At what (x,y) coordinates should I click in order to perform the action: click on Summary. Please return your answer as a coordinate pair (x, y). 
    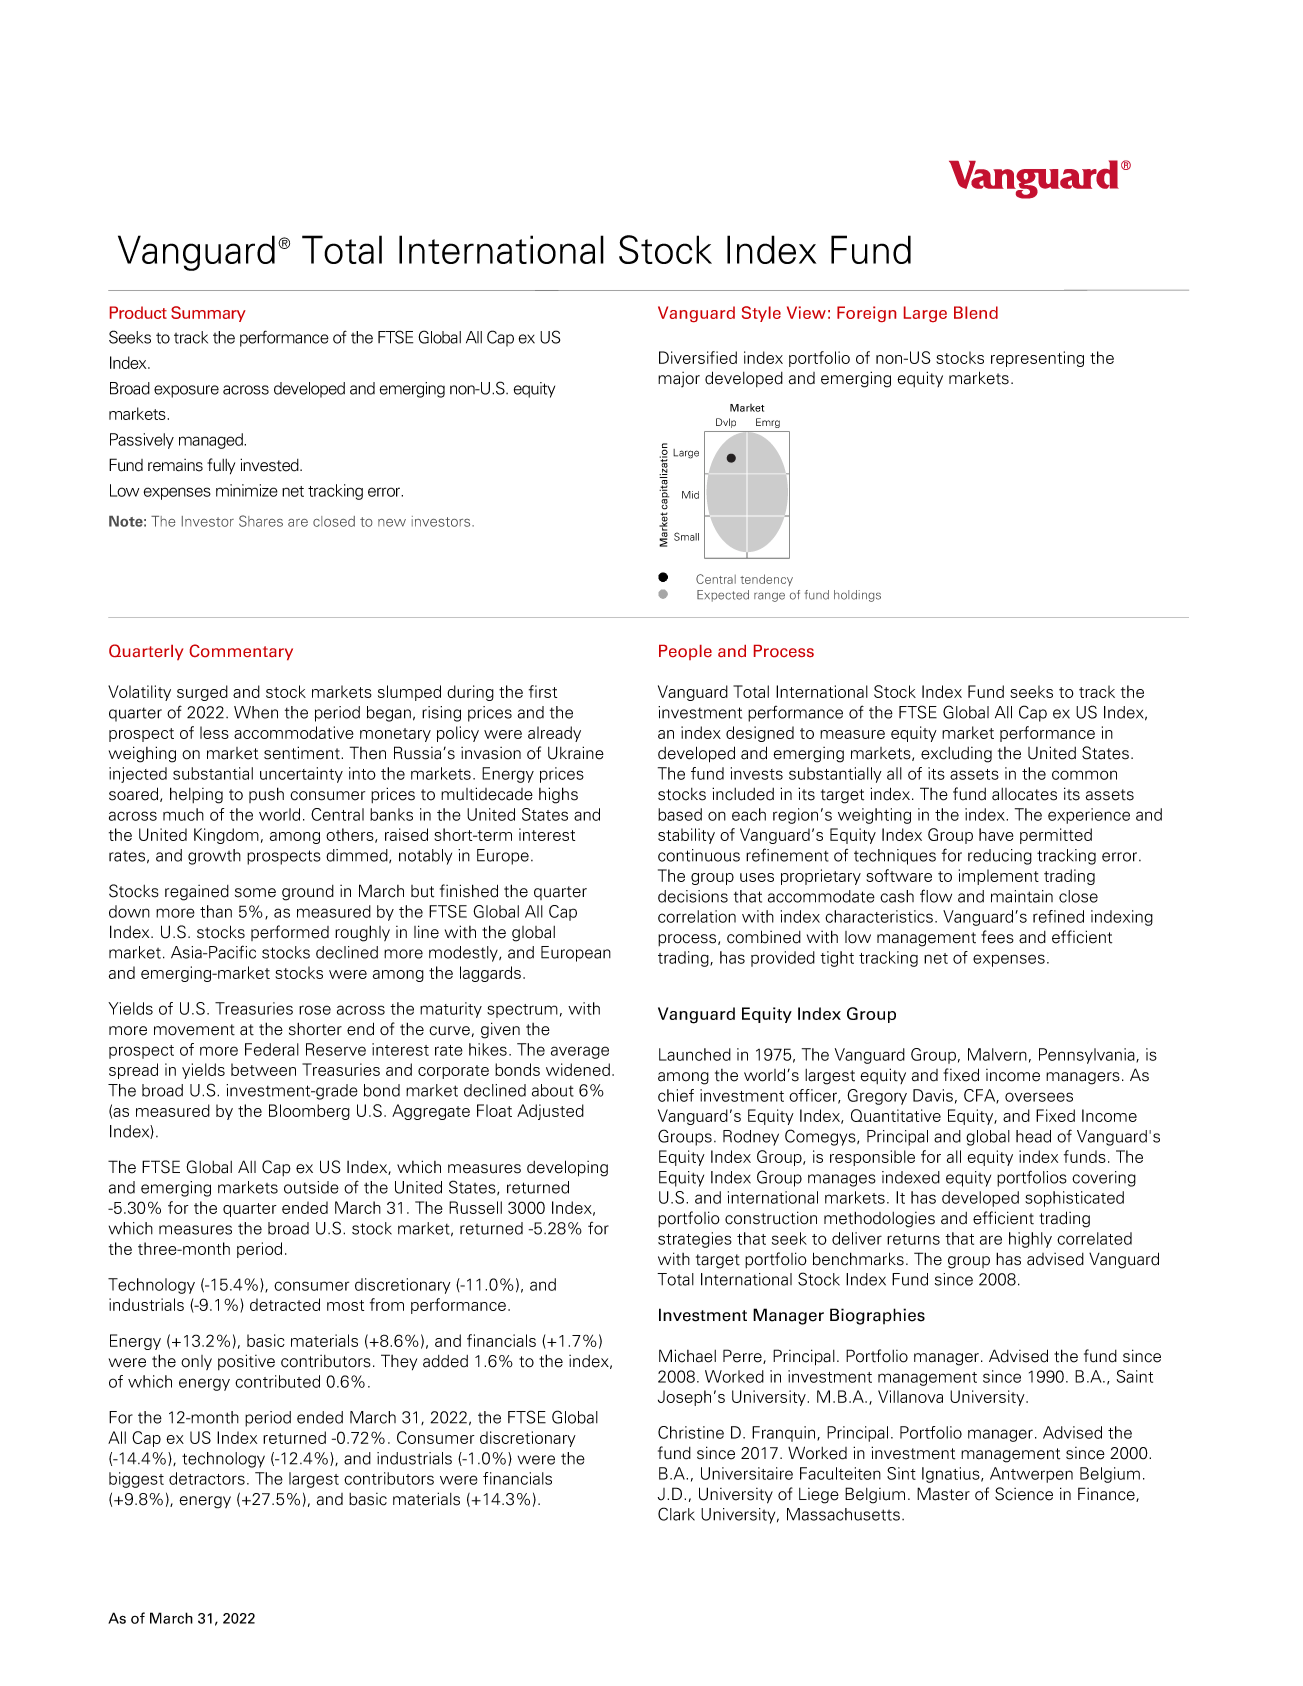
    Looking at the image, I should click on (208, 314).
